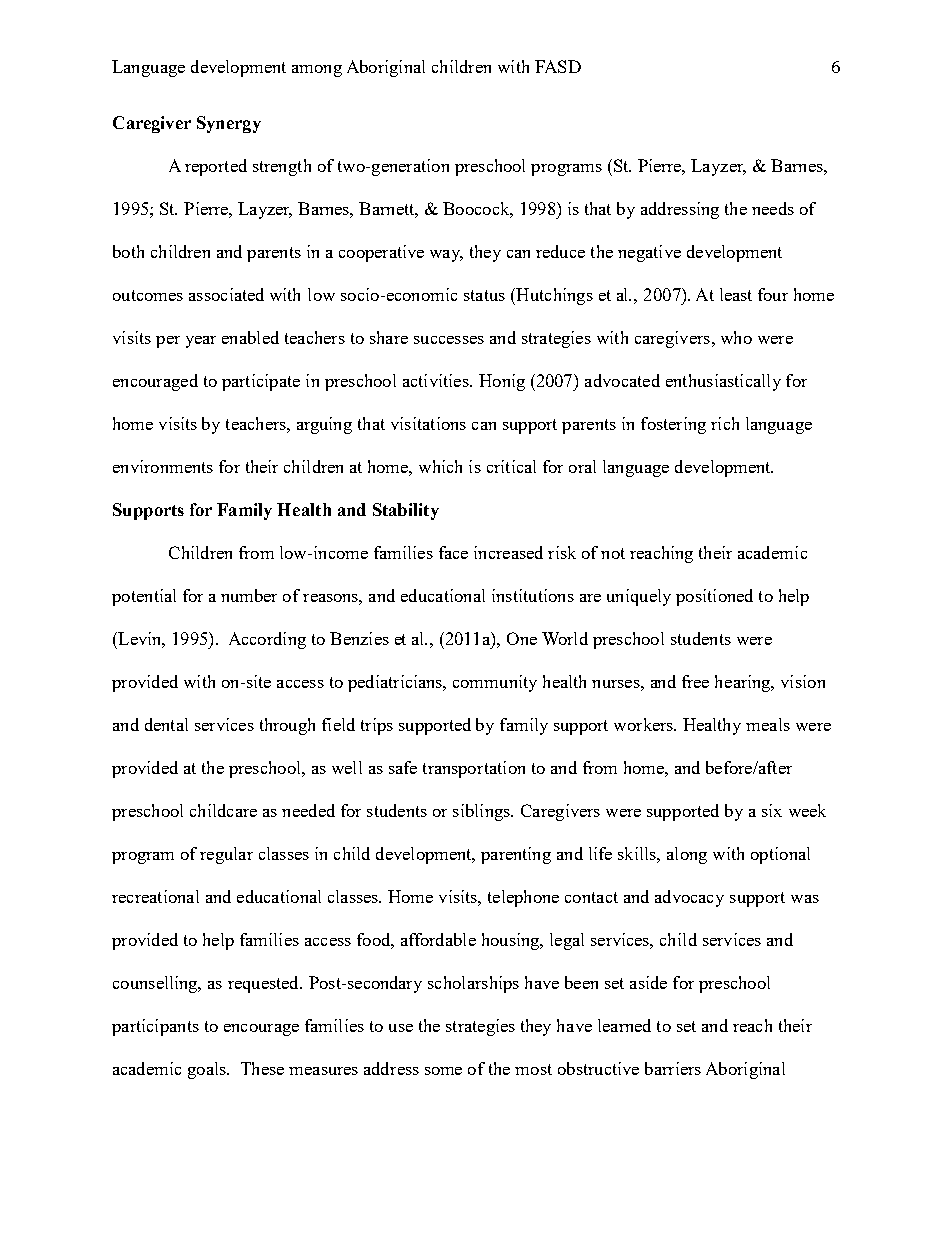  What do you see at coordinates (208, 1070) in the screenshot?
I see `goals` at bounding box center [208, 1070].
